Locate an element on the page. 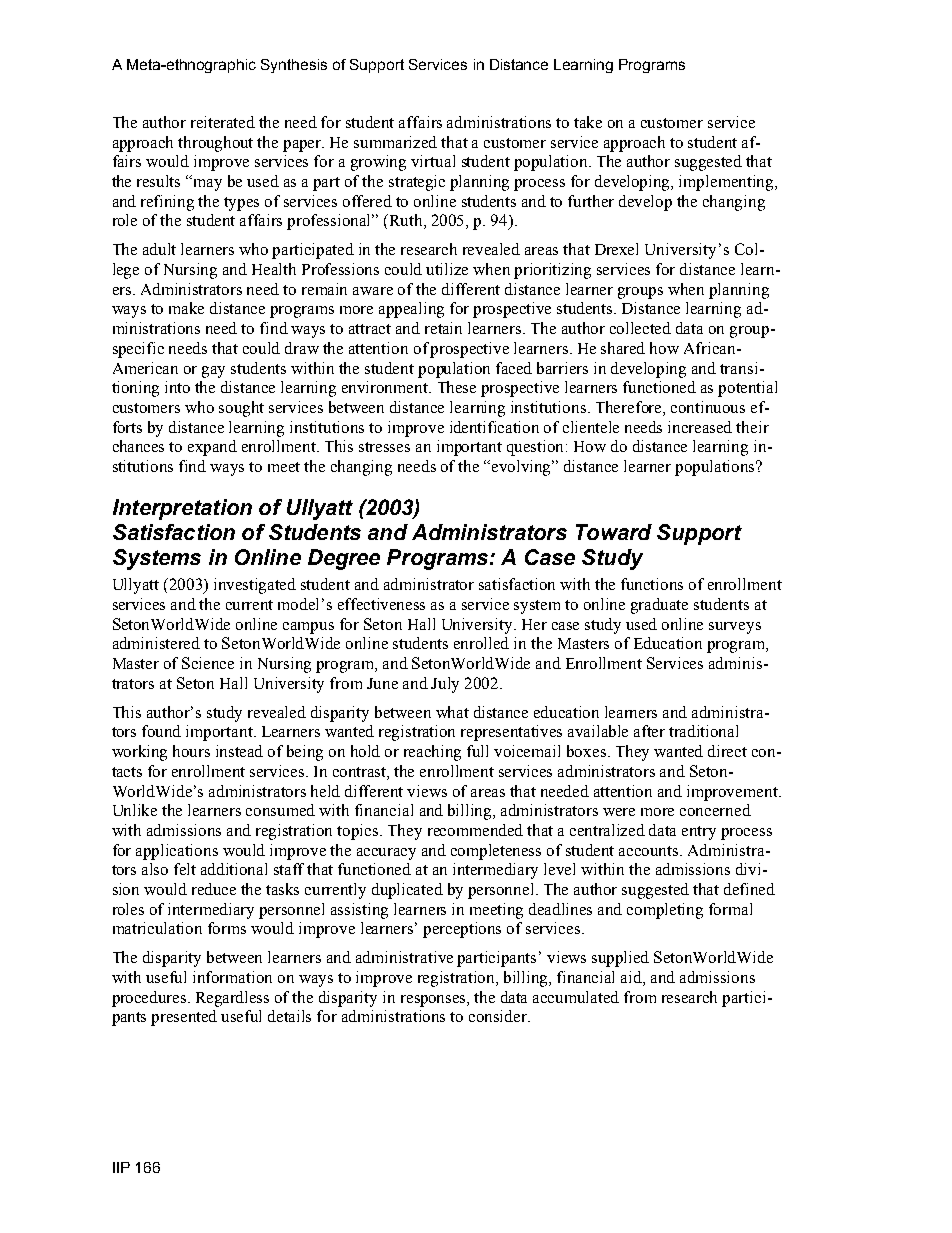 The height and width of the image is (1233, 952). make is located at coordinates (186, 308).
